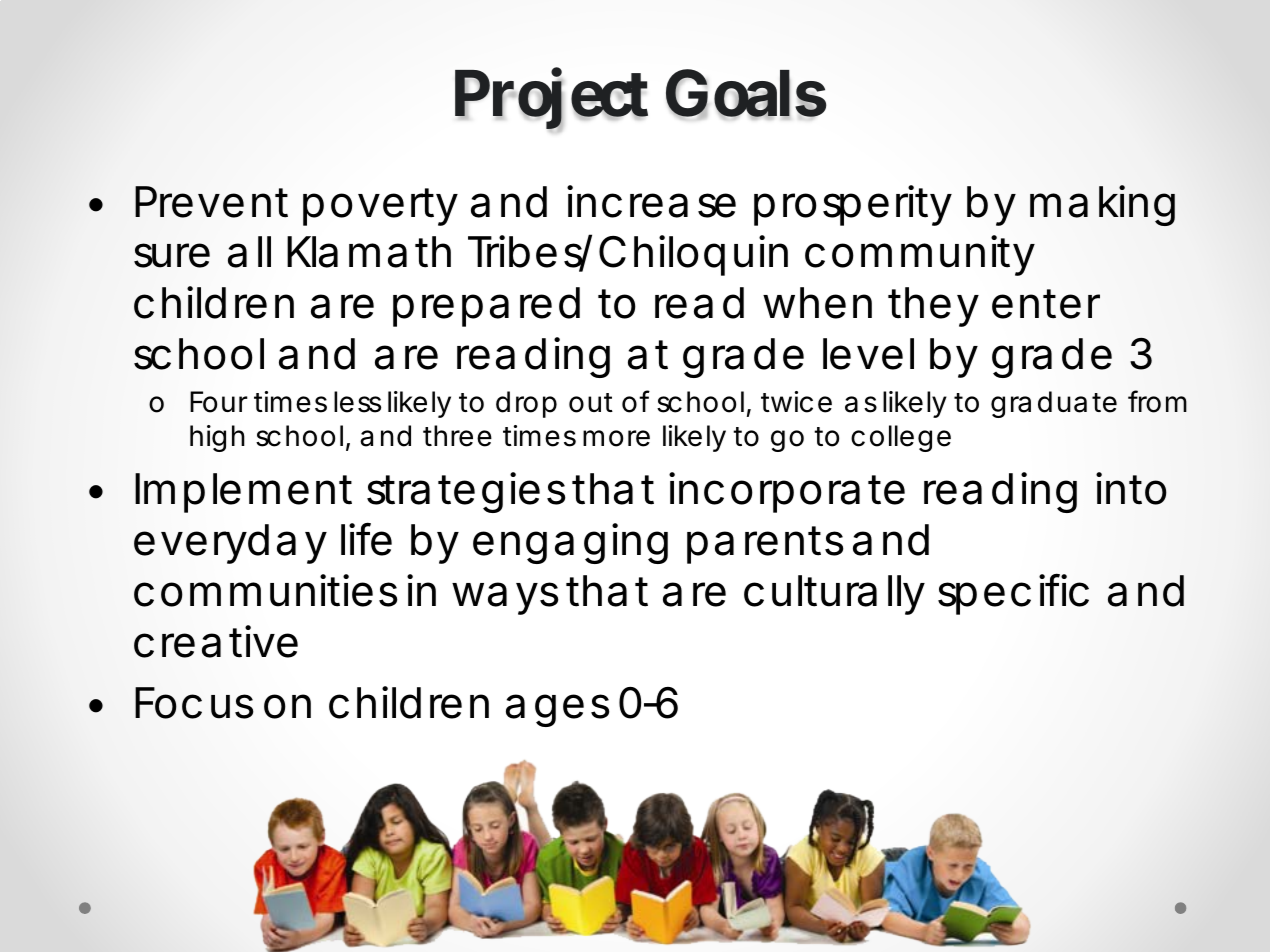  I want to click on out, so click(591, 403).
